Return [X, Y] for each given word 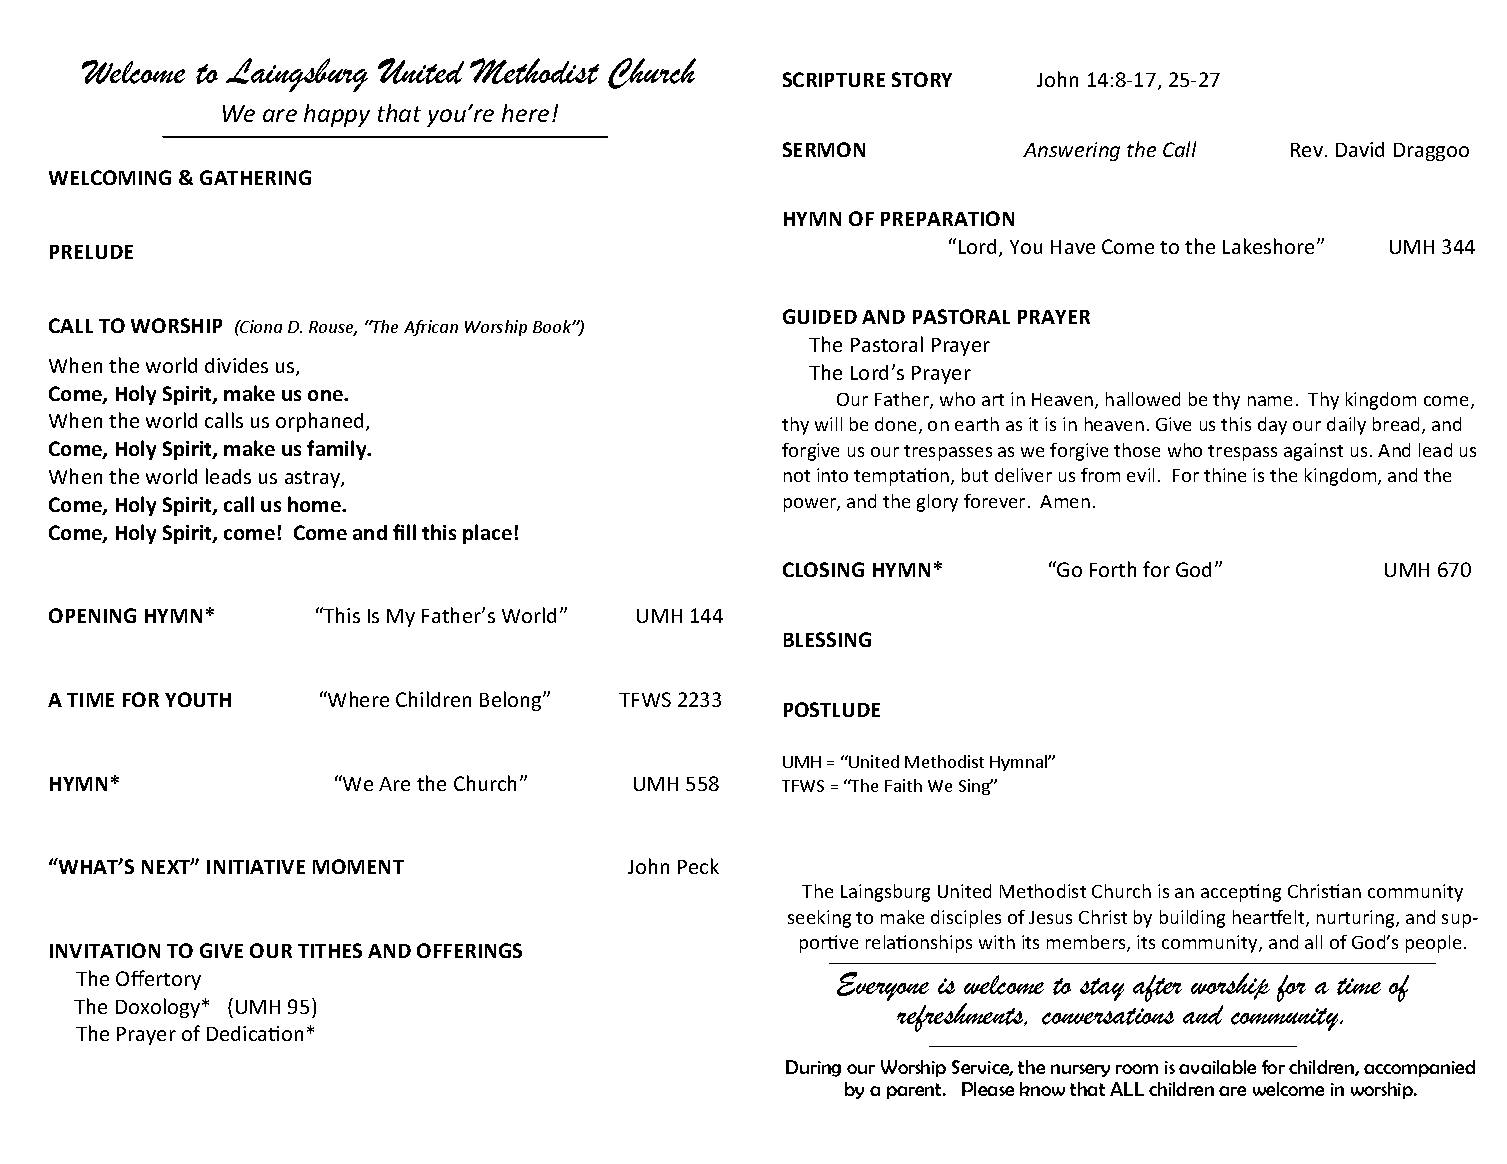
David [1360, 149]
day [1272, 426]
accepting [1241, 893]
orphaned [319, 422]
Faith [903, 785]
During [813, 1068]
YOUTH [198, 699]
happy [337, 115]
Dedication [255, 1033]
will [828, 424]
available [1217, 1067]
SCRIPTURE [834, 79]
